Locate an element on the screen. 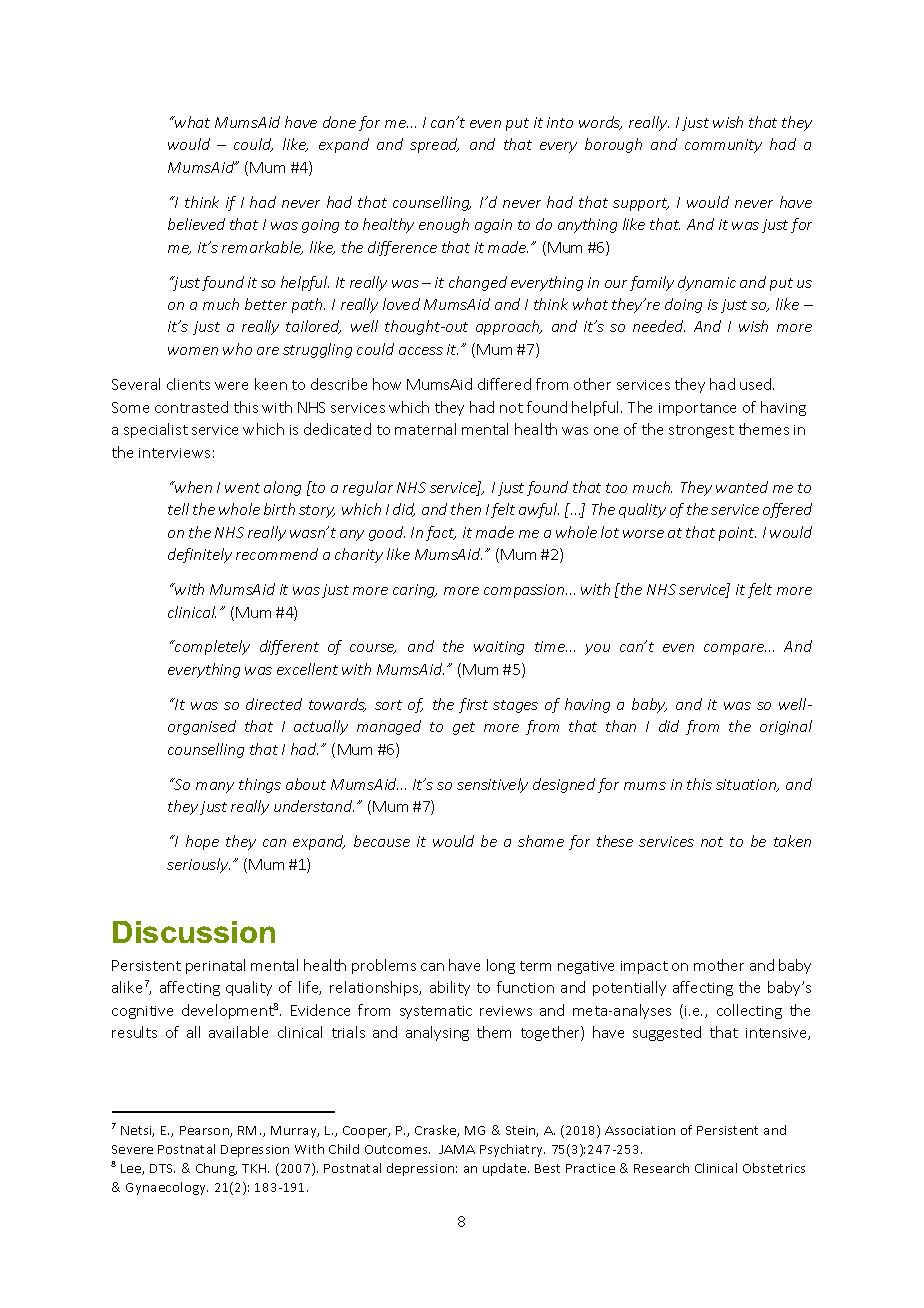  situation is located at coordinates (747, 785).
